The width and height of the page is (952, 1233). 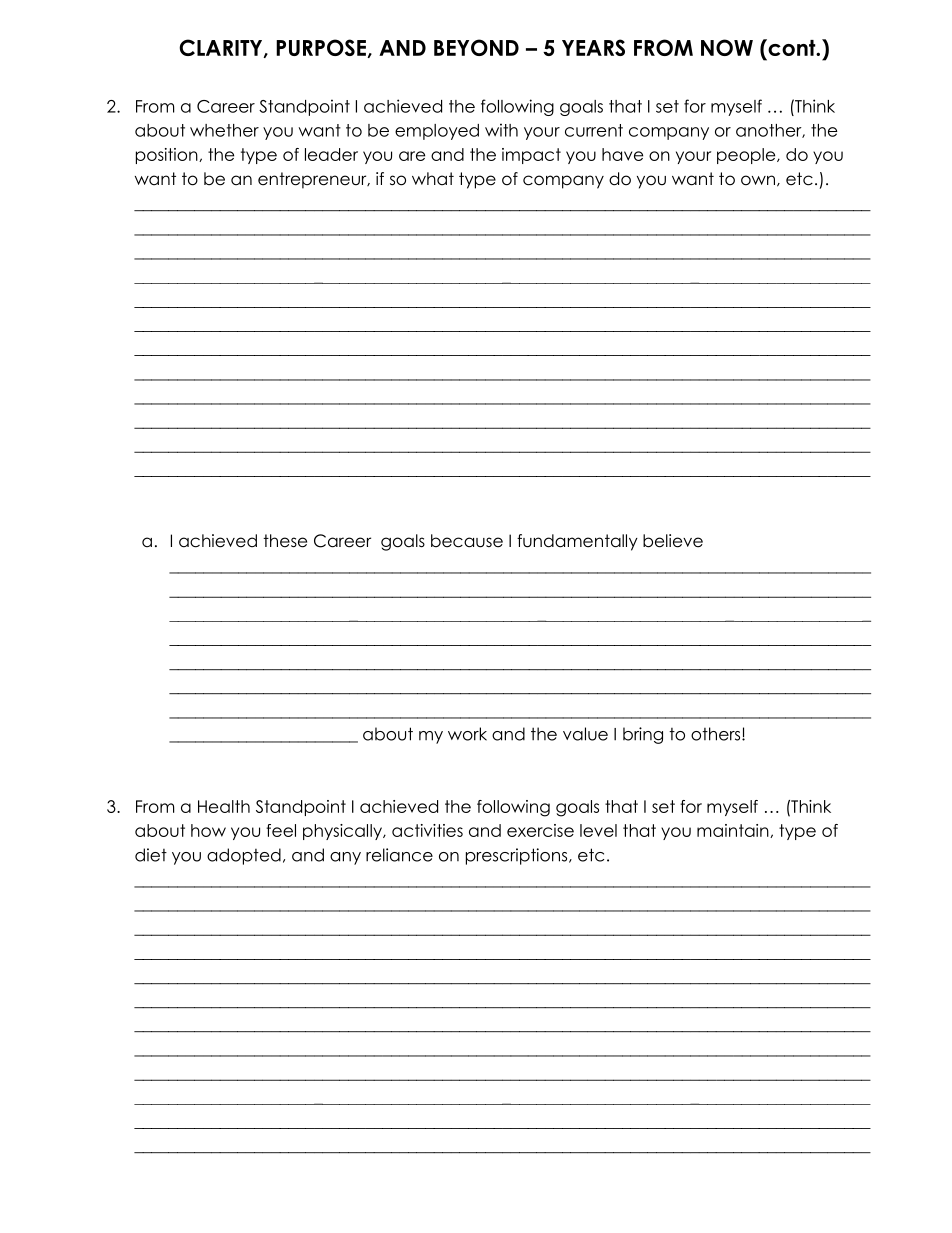 What do you see at coordinates (727, 47) in the page?
I see `NOW` at bounding box center [727, 47].
